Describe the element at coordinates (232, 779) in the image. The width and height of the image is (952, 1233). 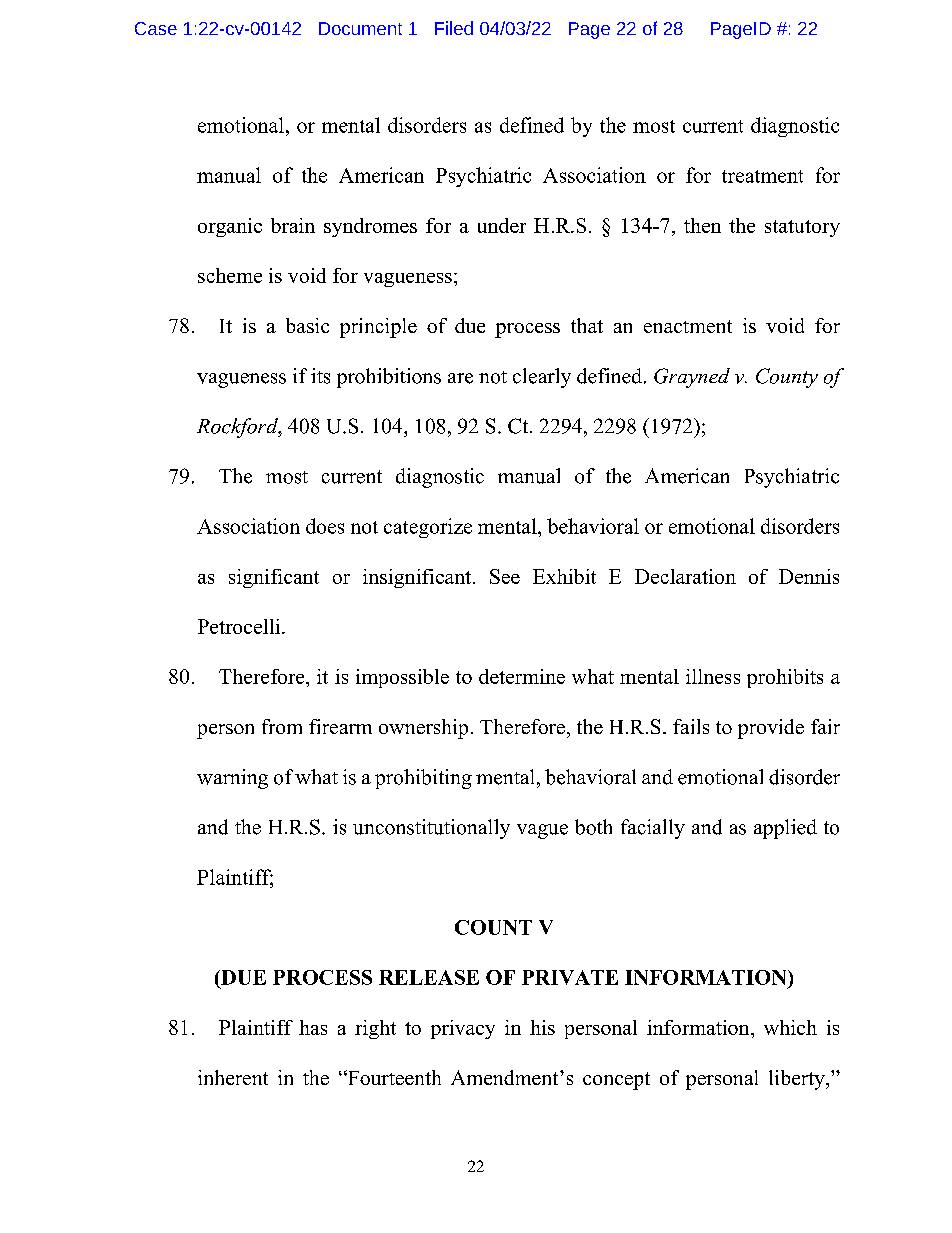
I see `warning` at that location.
